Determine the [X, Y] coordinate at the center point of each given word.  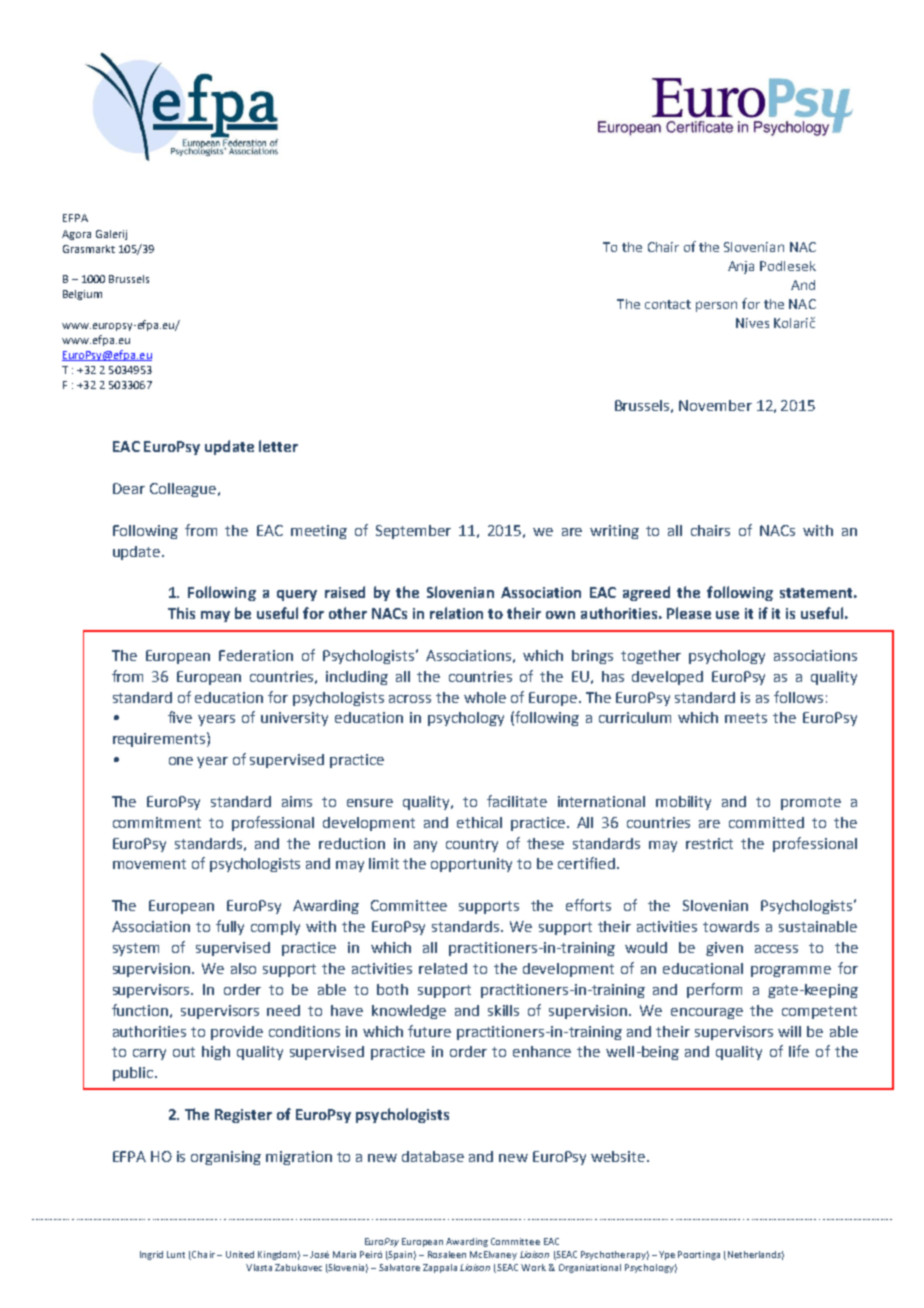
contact [668, 304]
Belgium [82, 295]
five [180, 717]
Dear [129, 488]
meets [746, 718]
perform [714, 990]
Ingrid [151, 1255]
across [410, 699]
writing [614, 532]
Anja [741, 267]
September [413, 532]
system [136, 949]
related [443, 968]
